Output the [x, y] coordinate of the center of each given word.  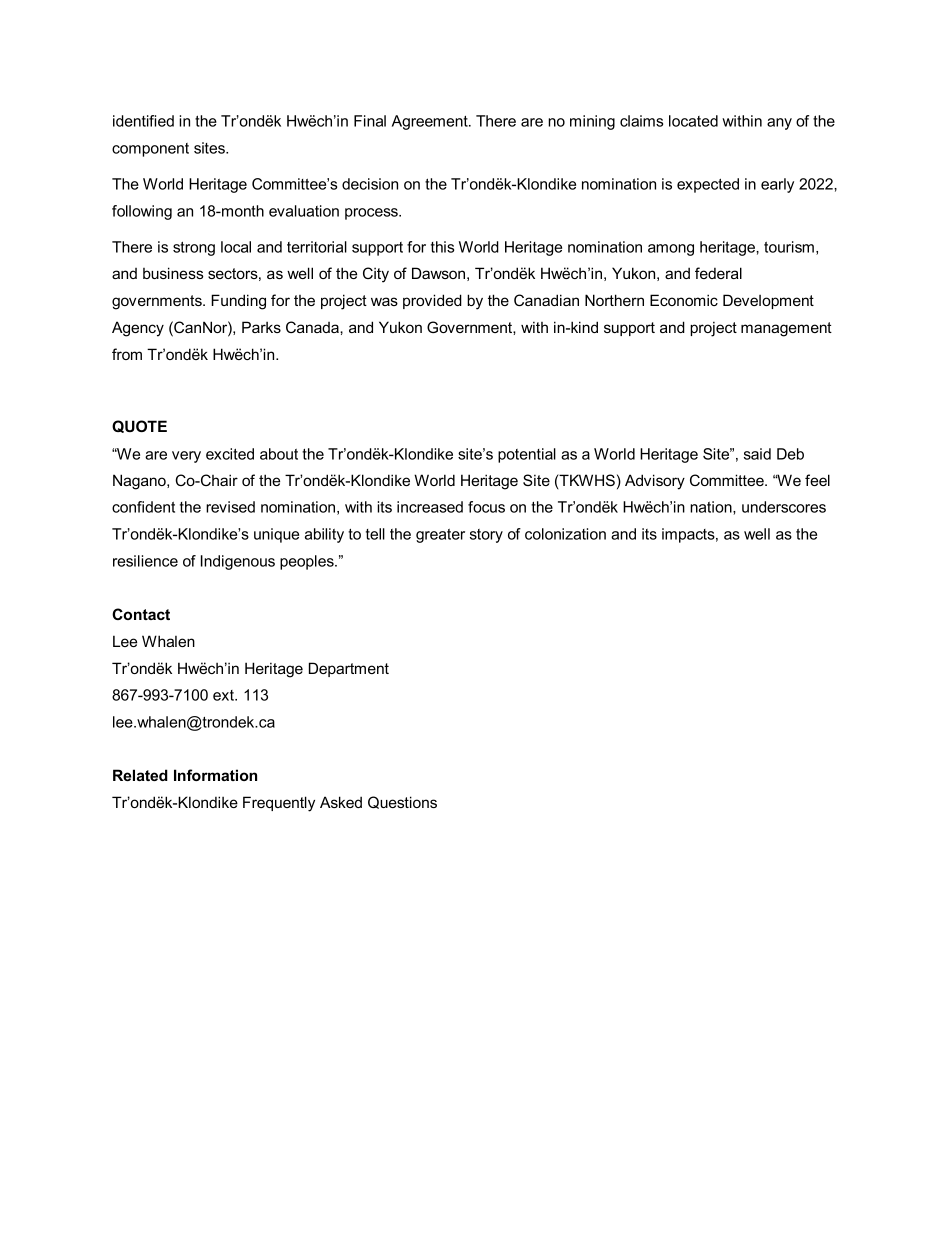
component [150, 150]
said [757, 454]
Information [215, 775]
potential [527, 455]
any [779, 124]
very [186, 457]
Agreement [431, 122]
